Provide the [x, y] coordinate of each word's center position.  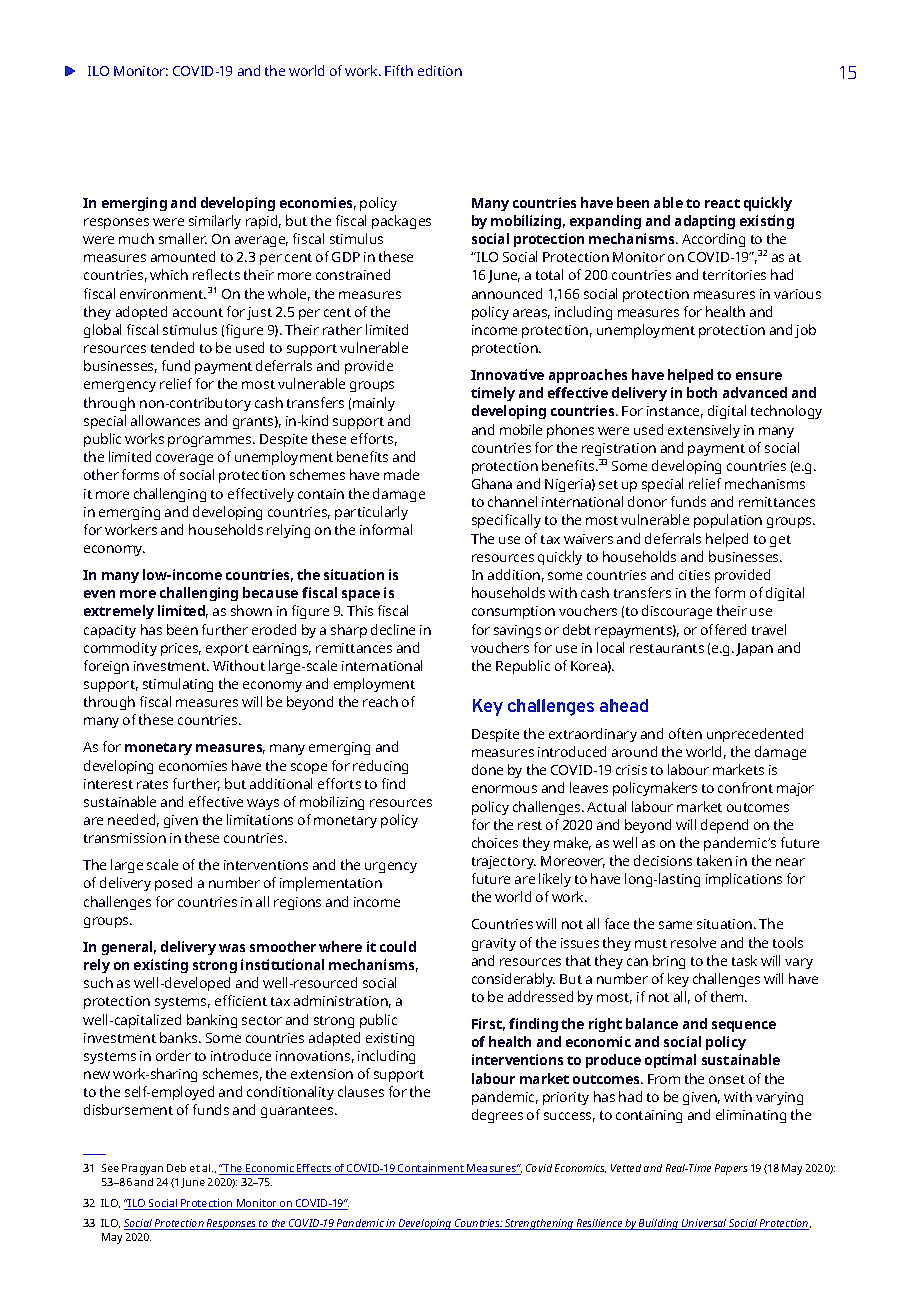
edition [440, 70]
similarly [215, 222]
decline [393, 629]
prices [181, 649]
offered [723, 629]
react [722, 203]
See [110, 1168]
